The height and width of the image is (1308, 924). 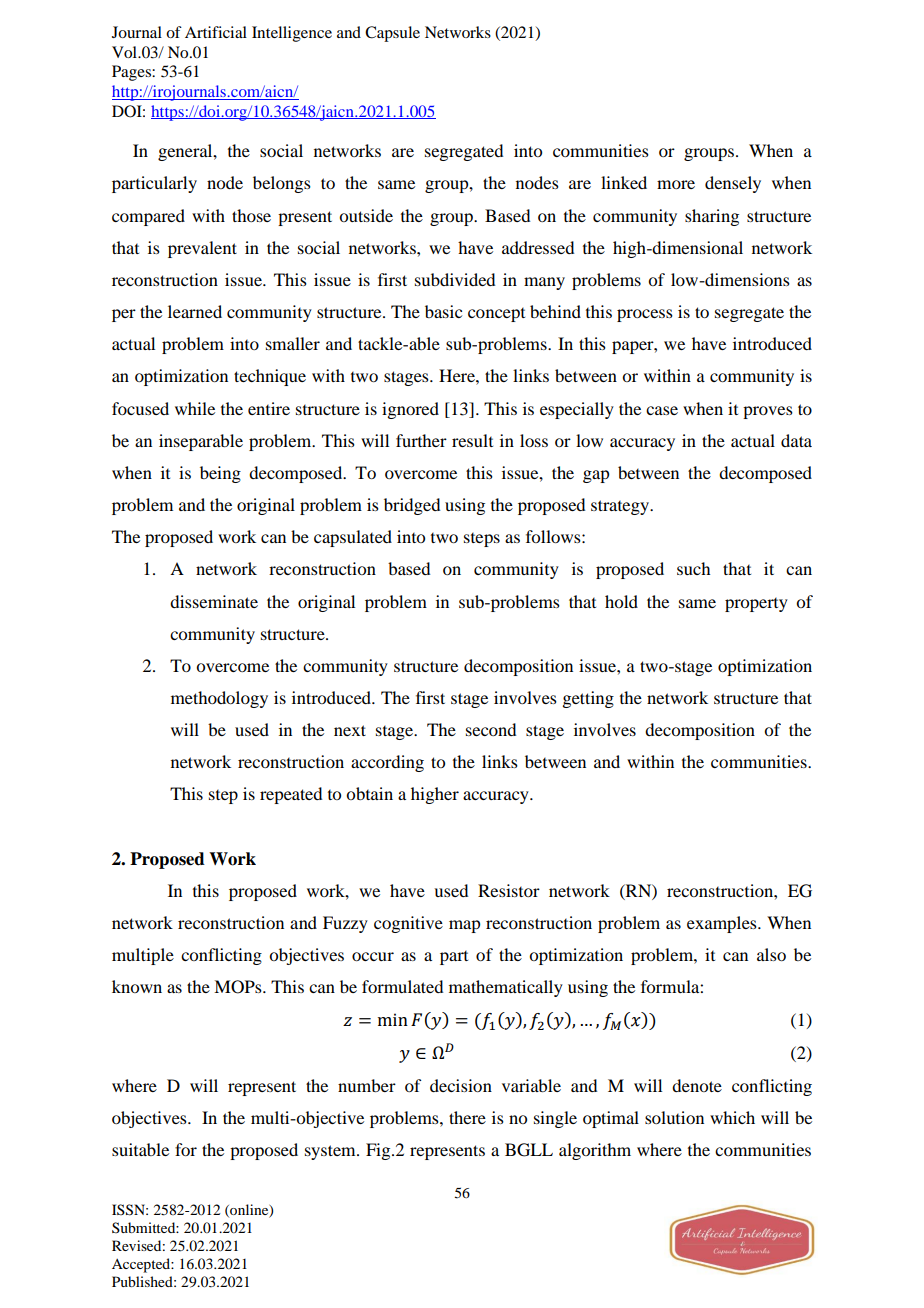 I want to click on densely, so click(x=733, y=184).
